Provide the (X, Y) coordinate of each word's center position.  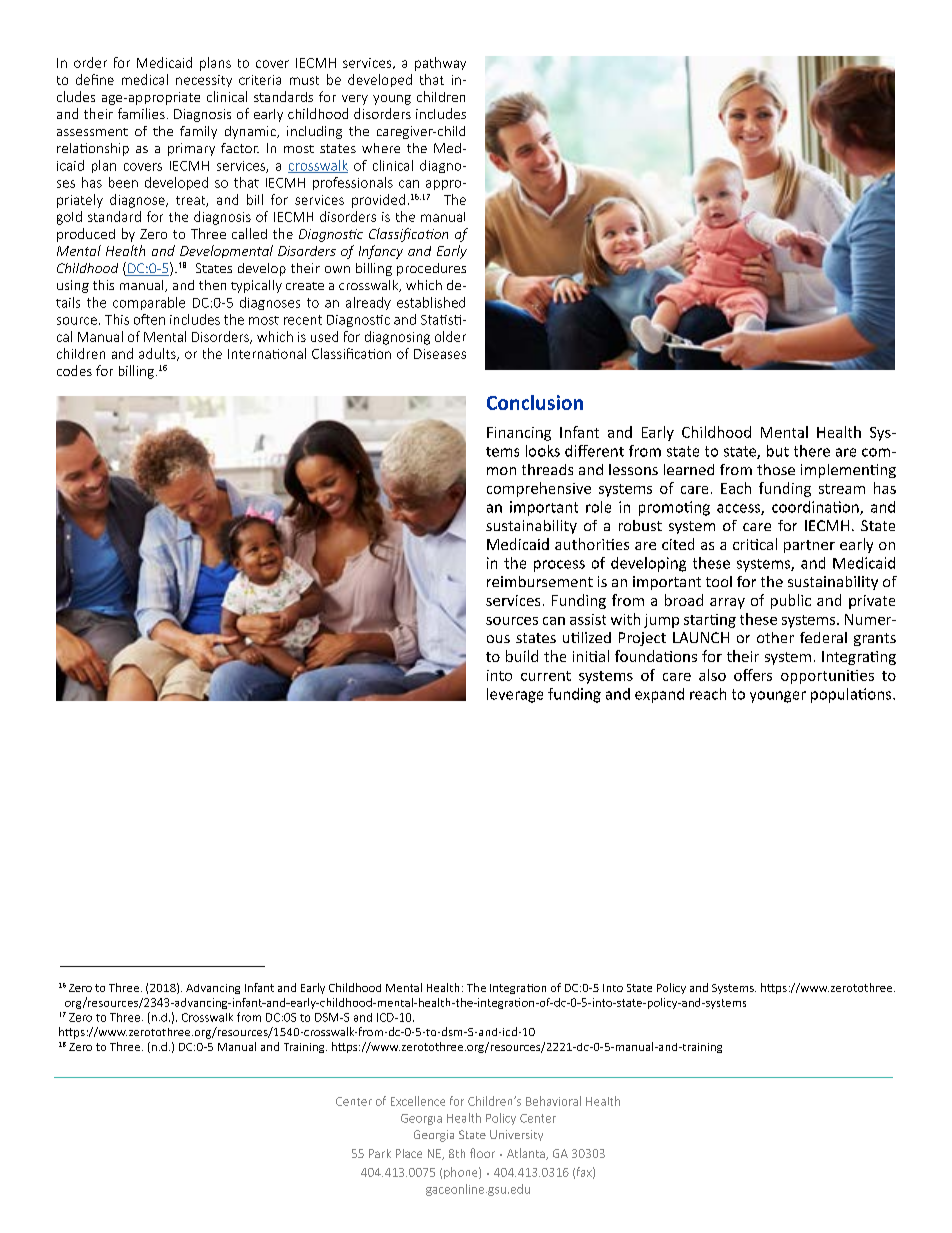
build (522, 656)
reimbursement (540, 581)
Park (380, 1153)
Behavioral (553, 1101)
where (381, 148)
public (791, 601)
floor (482, 1153)
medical (145, 79)
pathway (440, 64)
